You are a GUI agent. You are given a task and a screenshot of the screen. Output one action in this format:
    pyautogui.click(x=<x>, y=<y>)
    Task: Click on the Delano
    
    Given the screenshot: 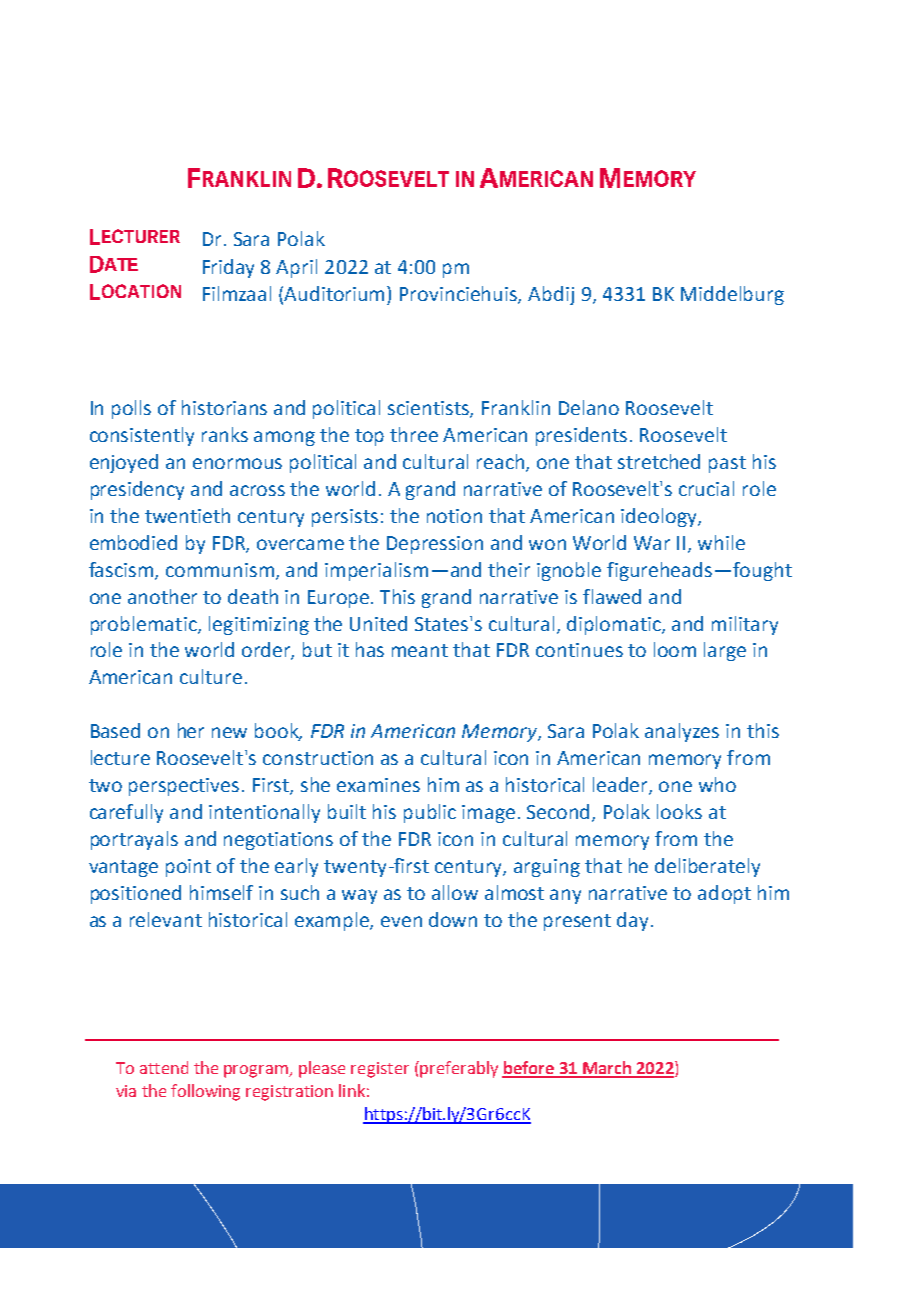 What is the action you would take?
    pyautogui.click(x=589, y=407)
